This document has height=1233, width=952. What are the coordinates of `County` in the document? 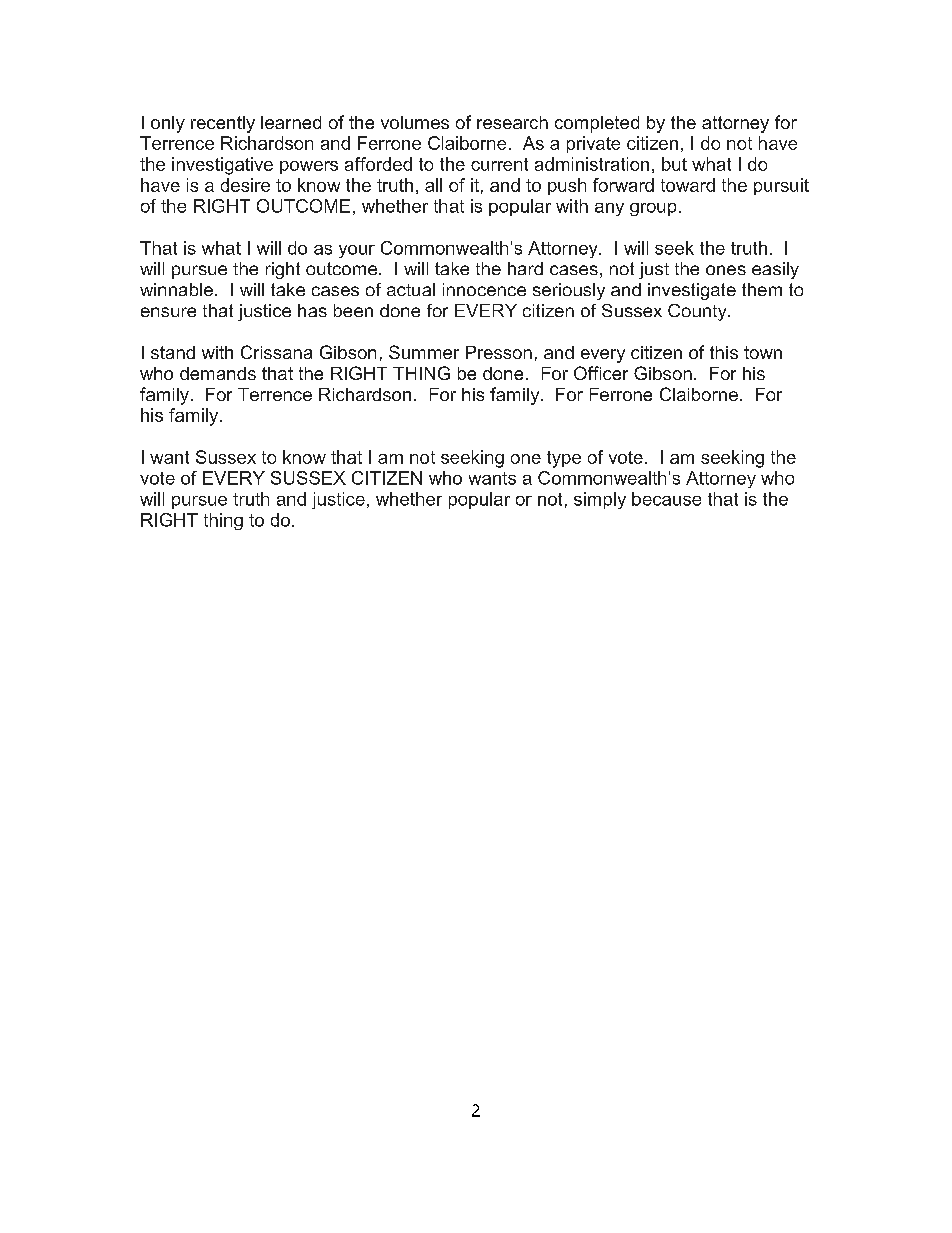 It's located at (698, 312).
